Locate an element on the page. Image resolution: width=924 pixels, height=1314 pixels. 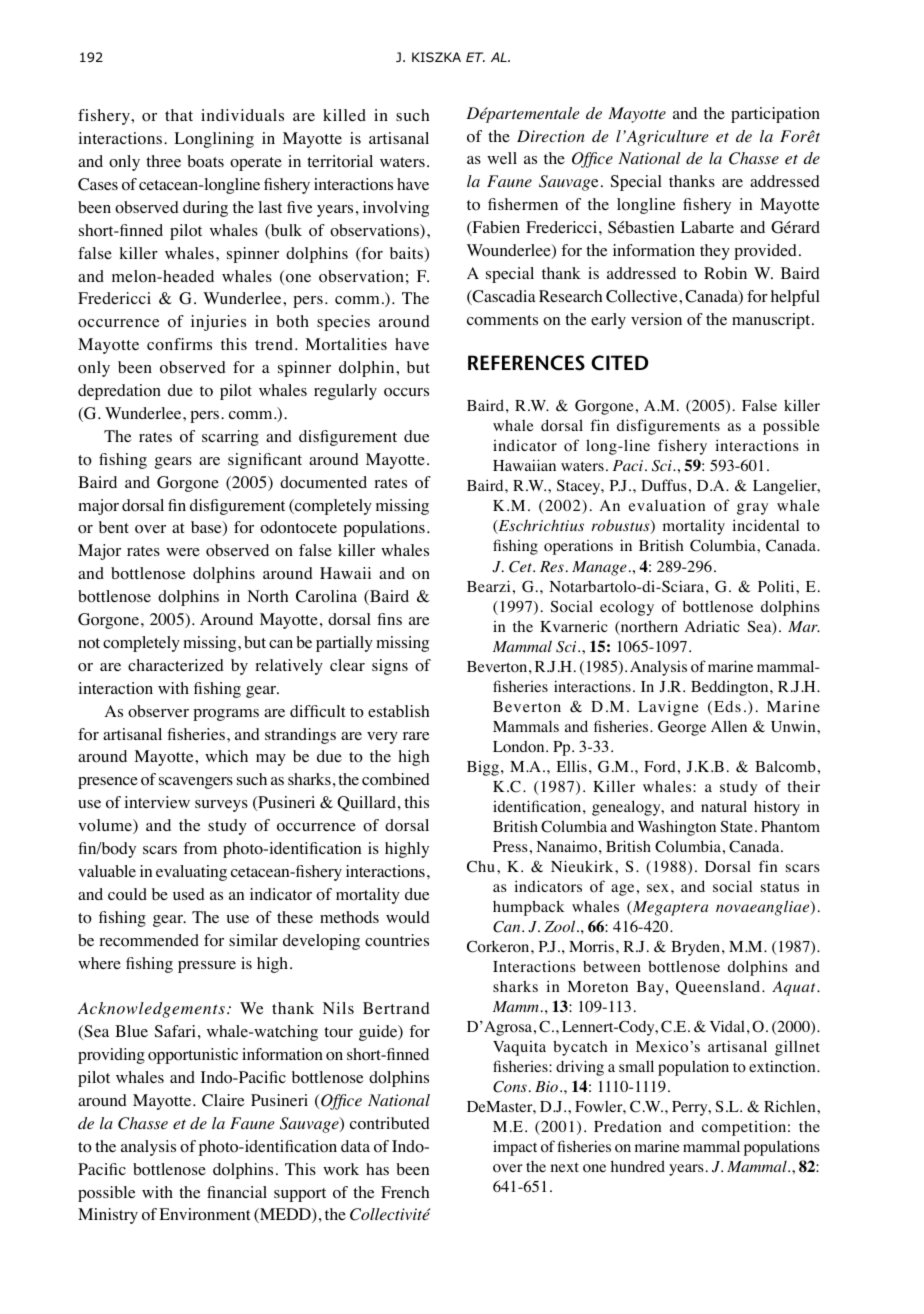
participation is located at coordinates (775, 115).
